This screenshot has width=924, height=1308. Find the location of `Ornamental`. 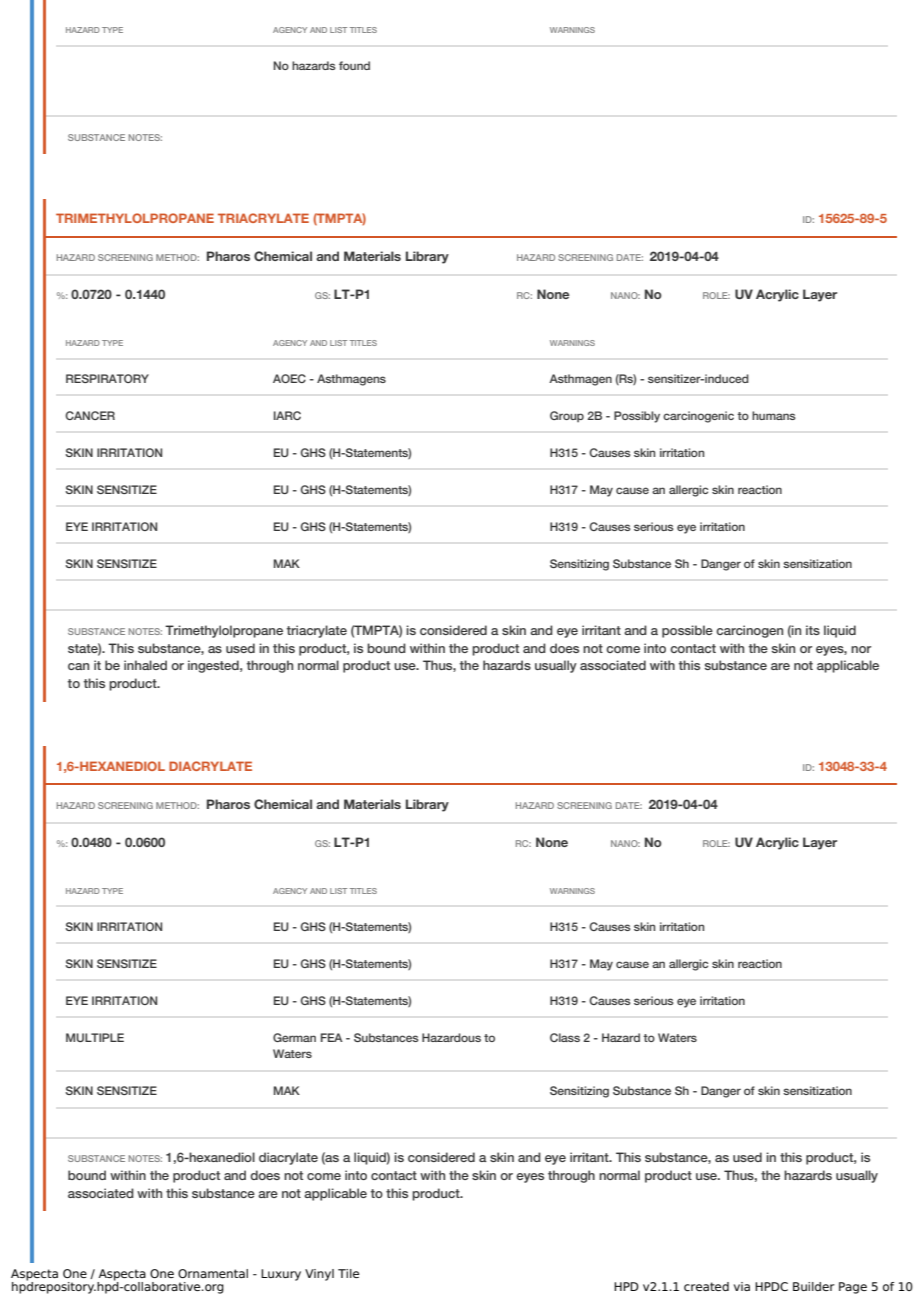

Ornamental is located at coordinates (213, 1273).
